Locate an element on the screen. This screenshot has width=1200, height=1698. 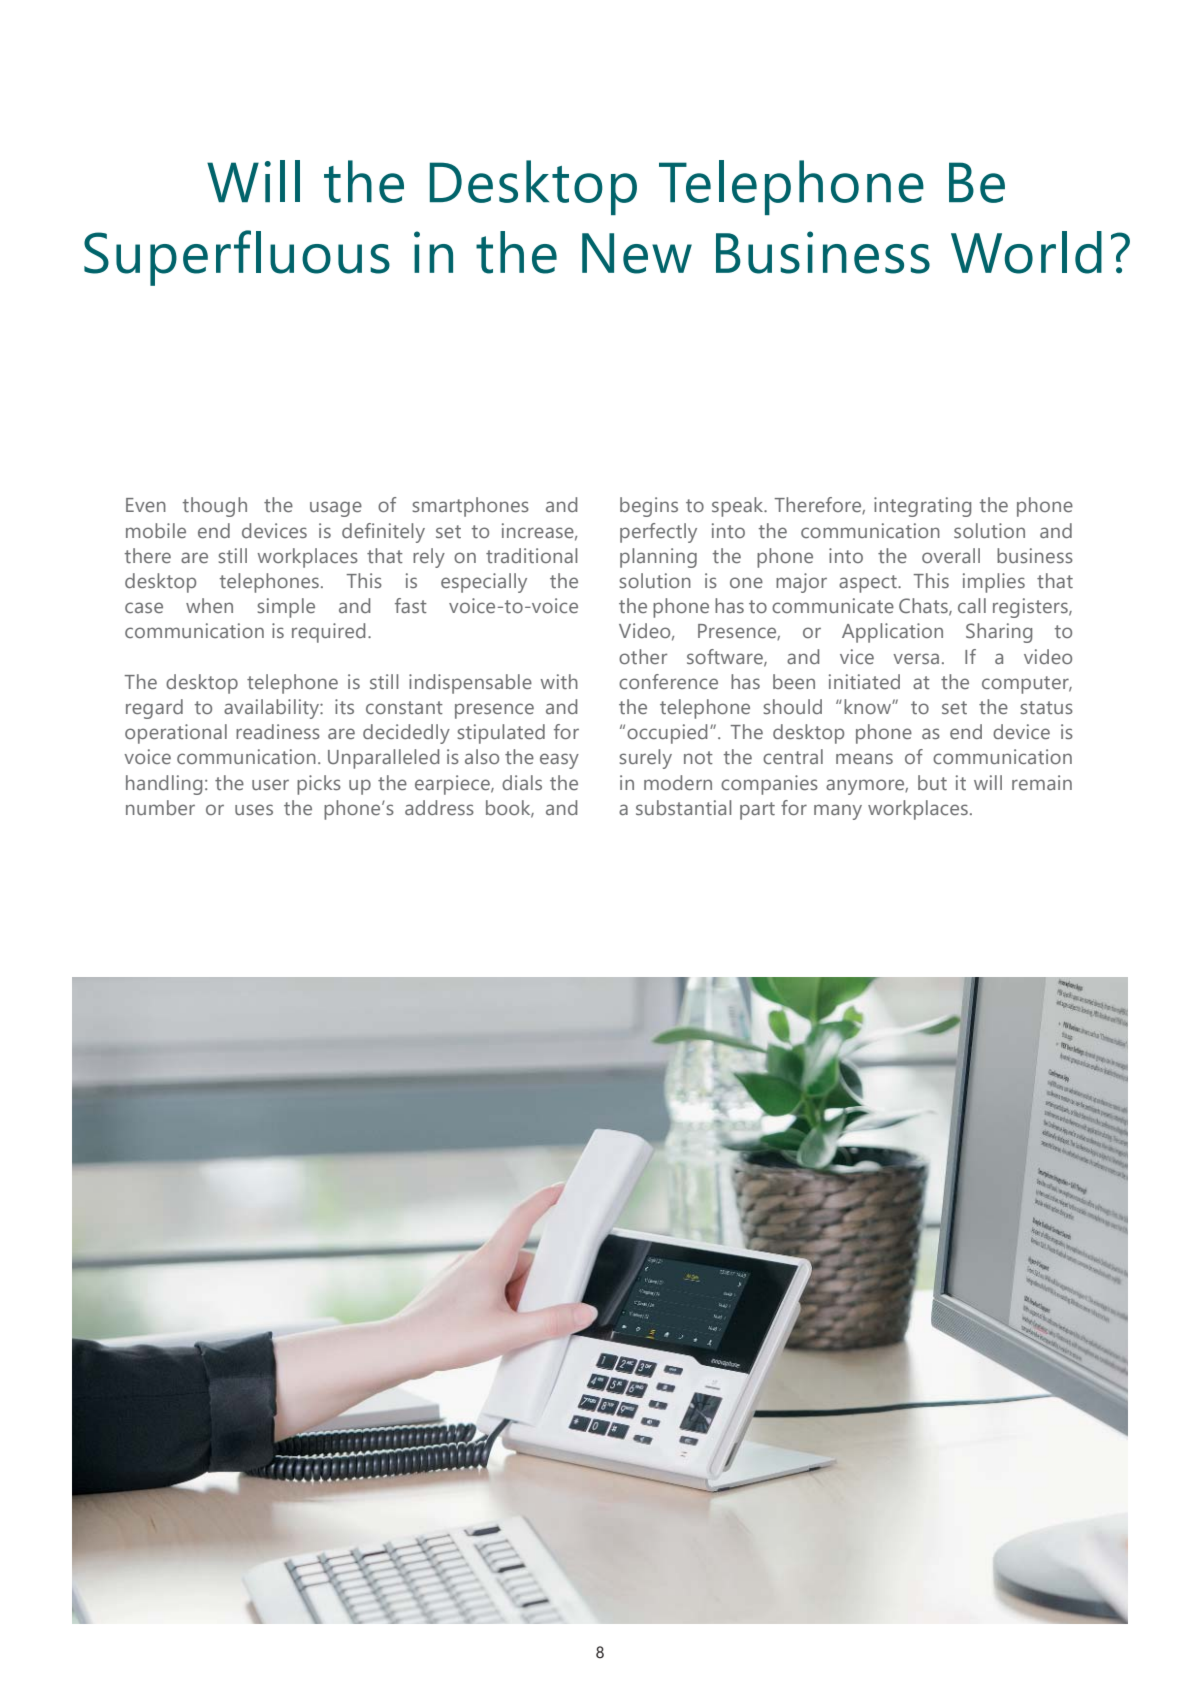
World is located at coordinates (1026, 252).
